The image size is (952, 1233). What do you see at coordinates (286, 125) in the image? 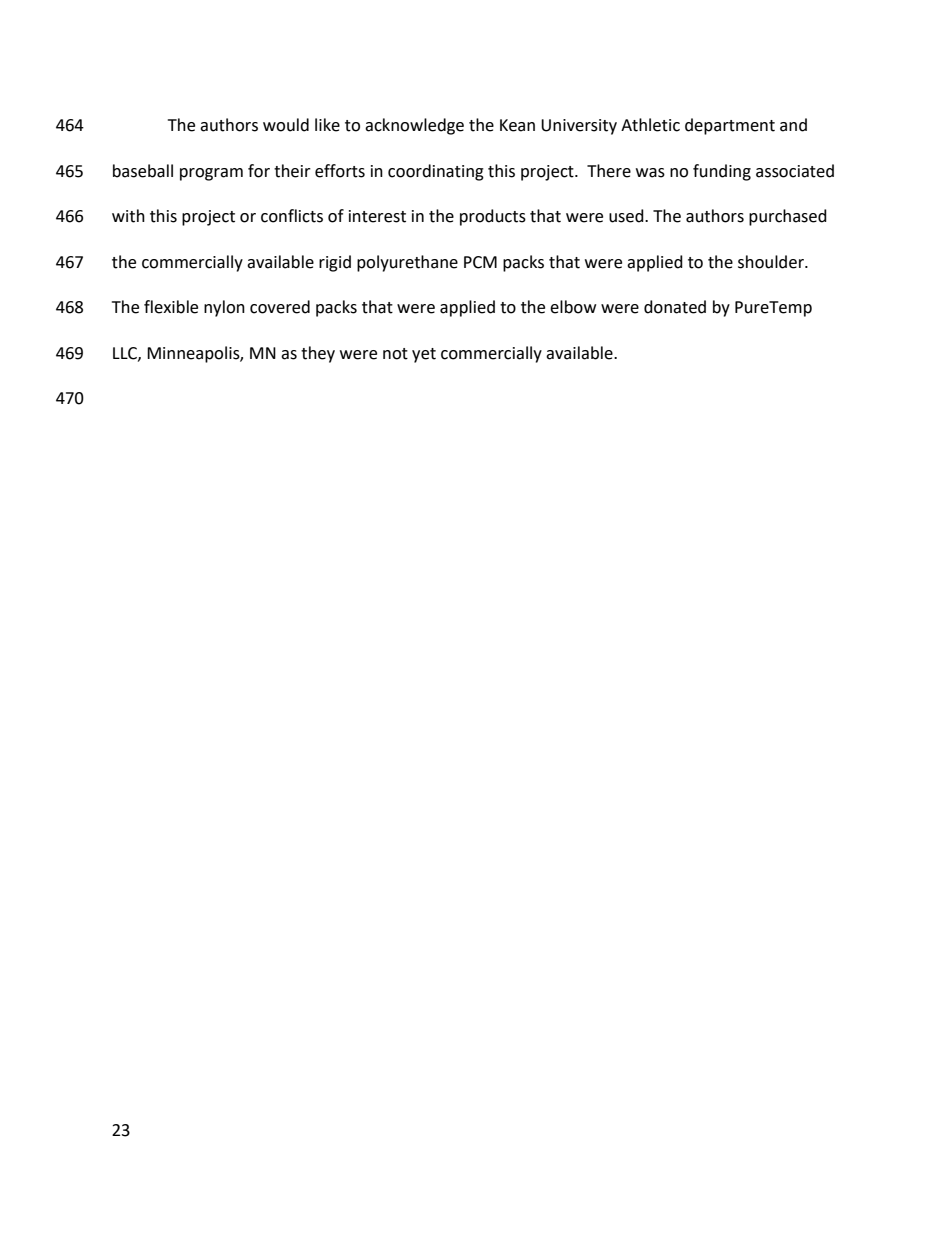
I see `would` at bounding box center [286, 125].
